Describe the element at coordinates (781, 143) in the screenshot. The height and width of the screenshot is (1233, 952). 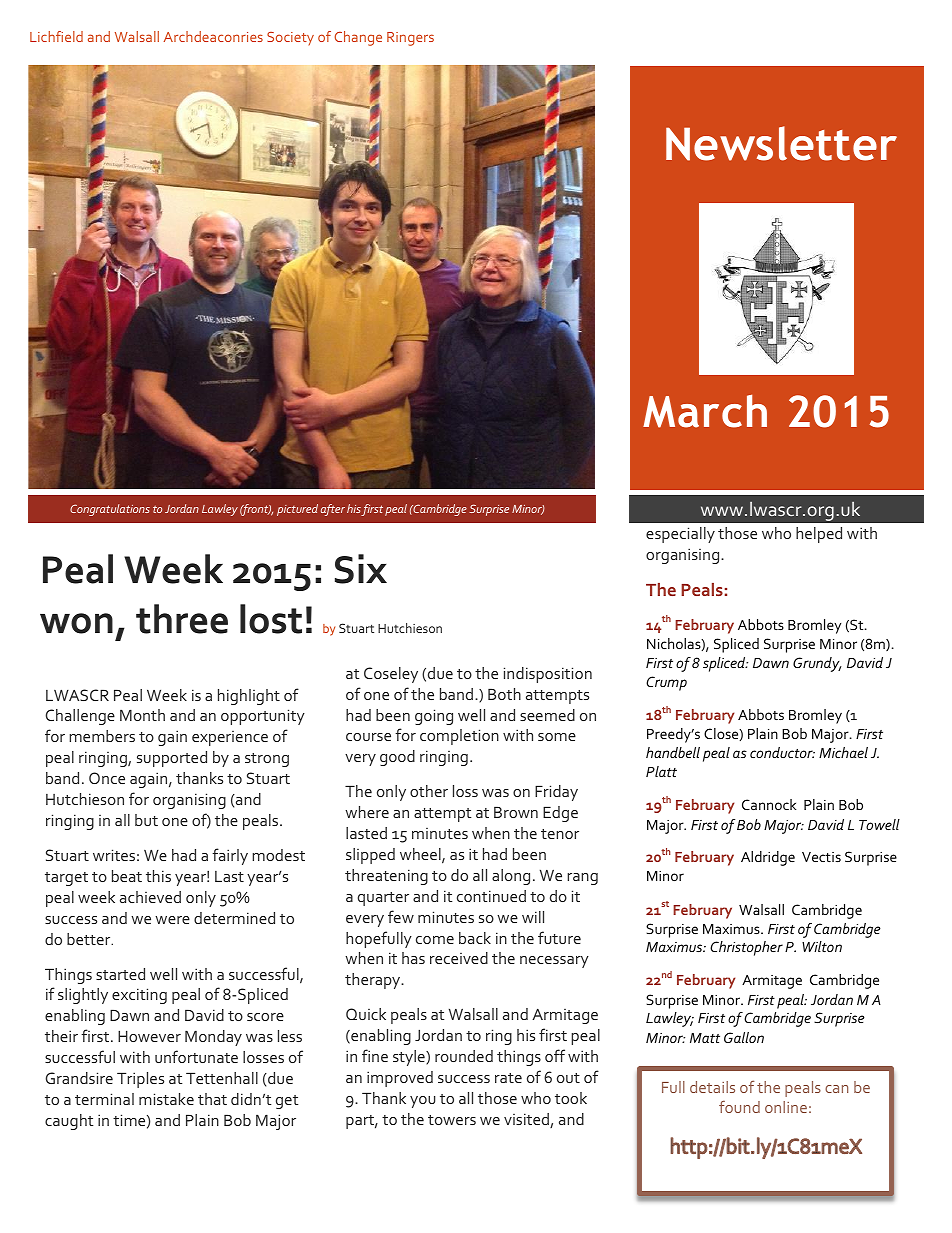
I see `Newsletter` at that location.
